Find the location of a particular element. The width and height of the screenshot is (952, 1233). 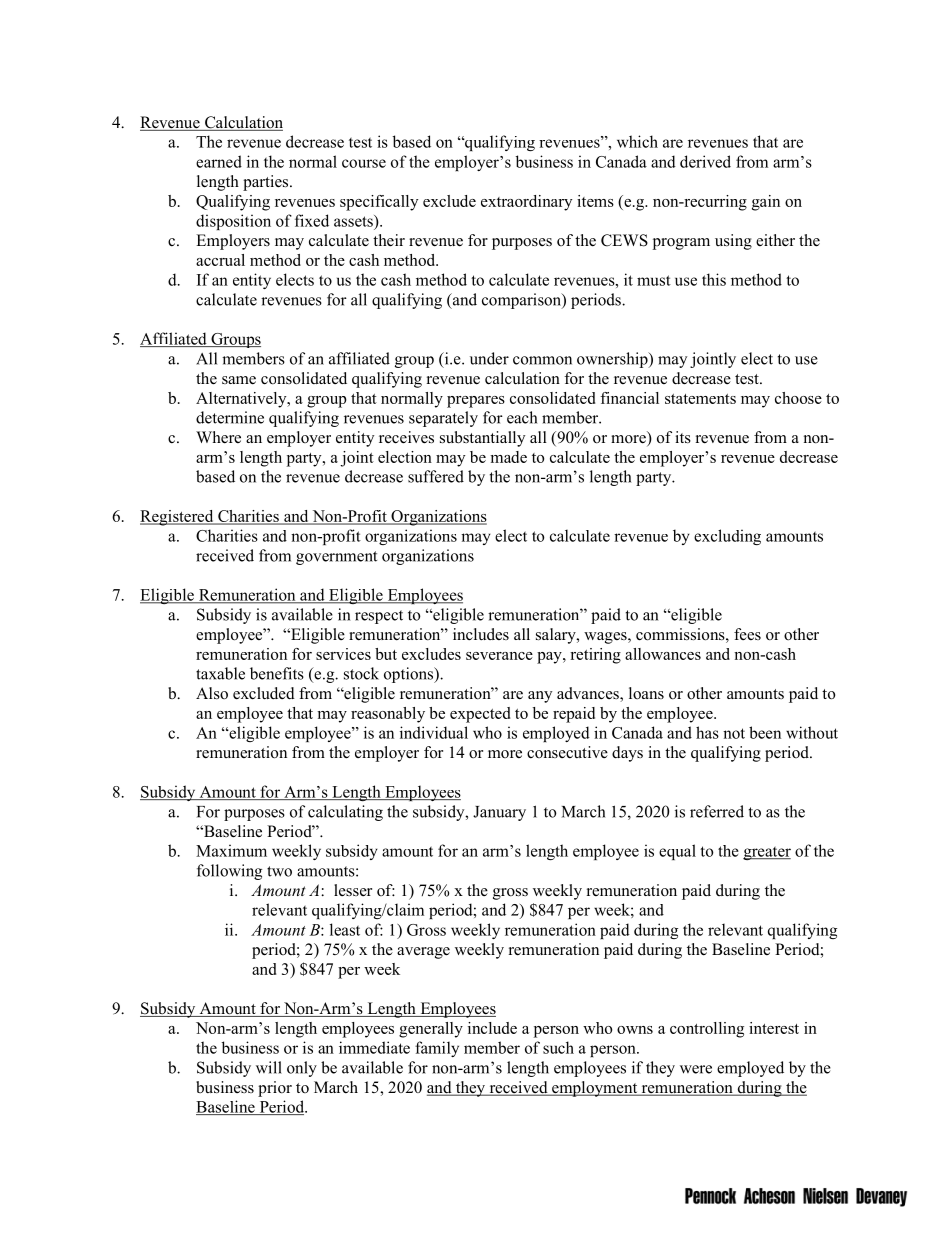

were is located at coordinates (696, 1069).
